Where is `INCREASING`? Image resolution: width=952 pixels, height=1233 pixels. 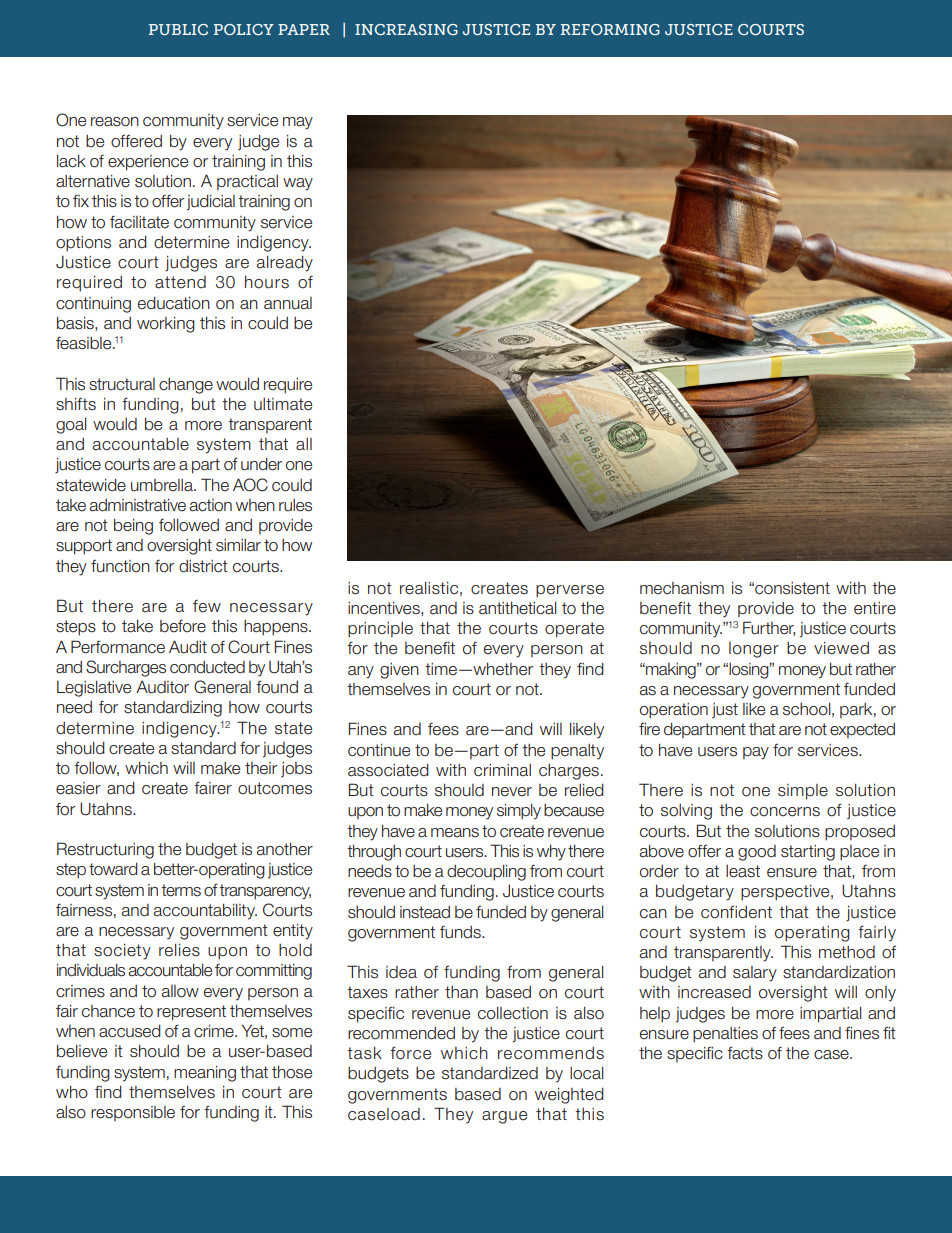
INCREASING is located at coordinates (406, 29).
